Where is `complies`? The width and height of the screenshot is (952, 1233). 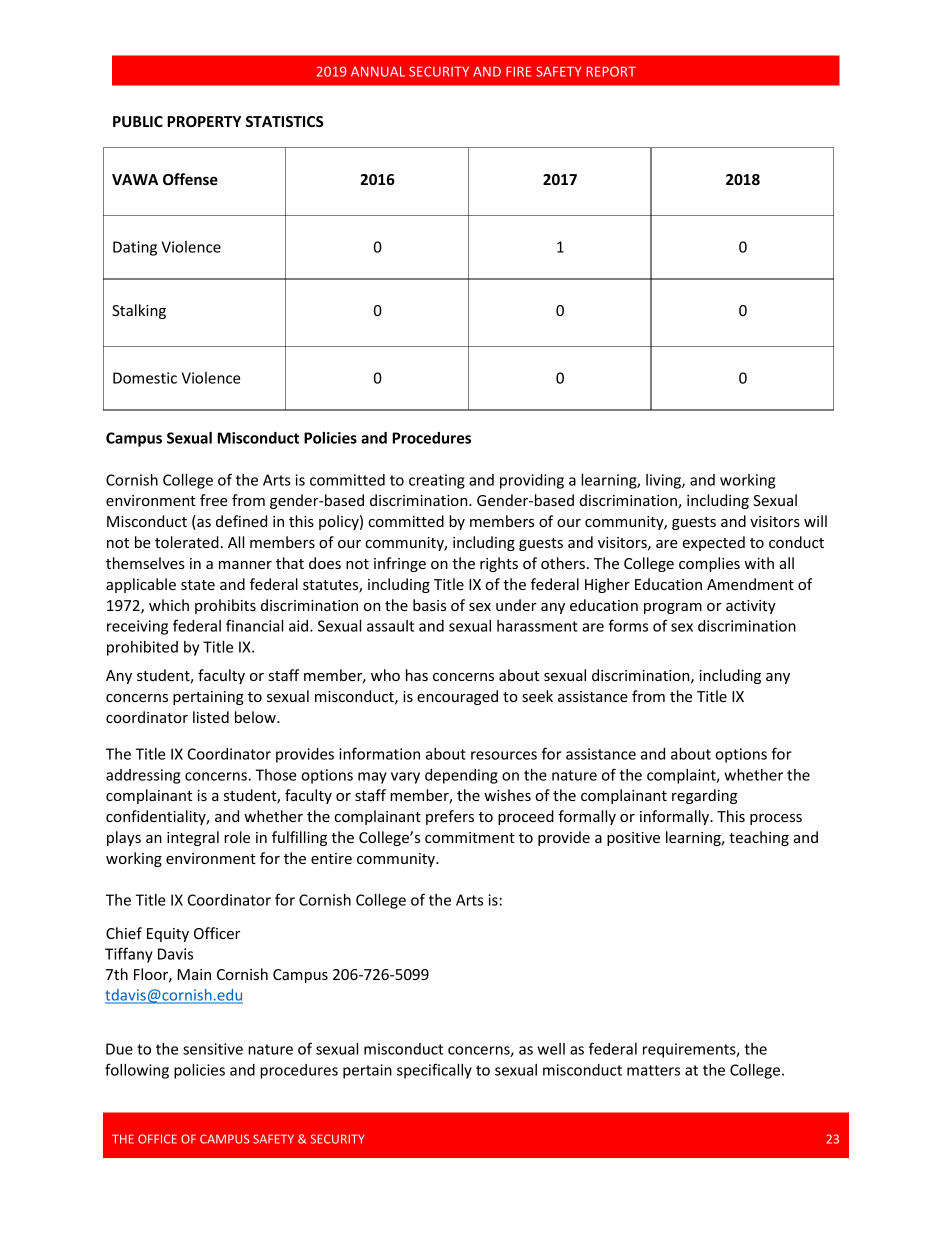 complies is located at coordinates (709, 564).
